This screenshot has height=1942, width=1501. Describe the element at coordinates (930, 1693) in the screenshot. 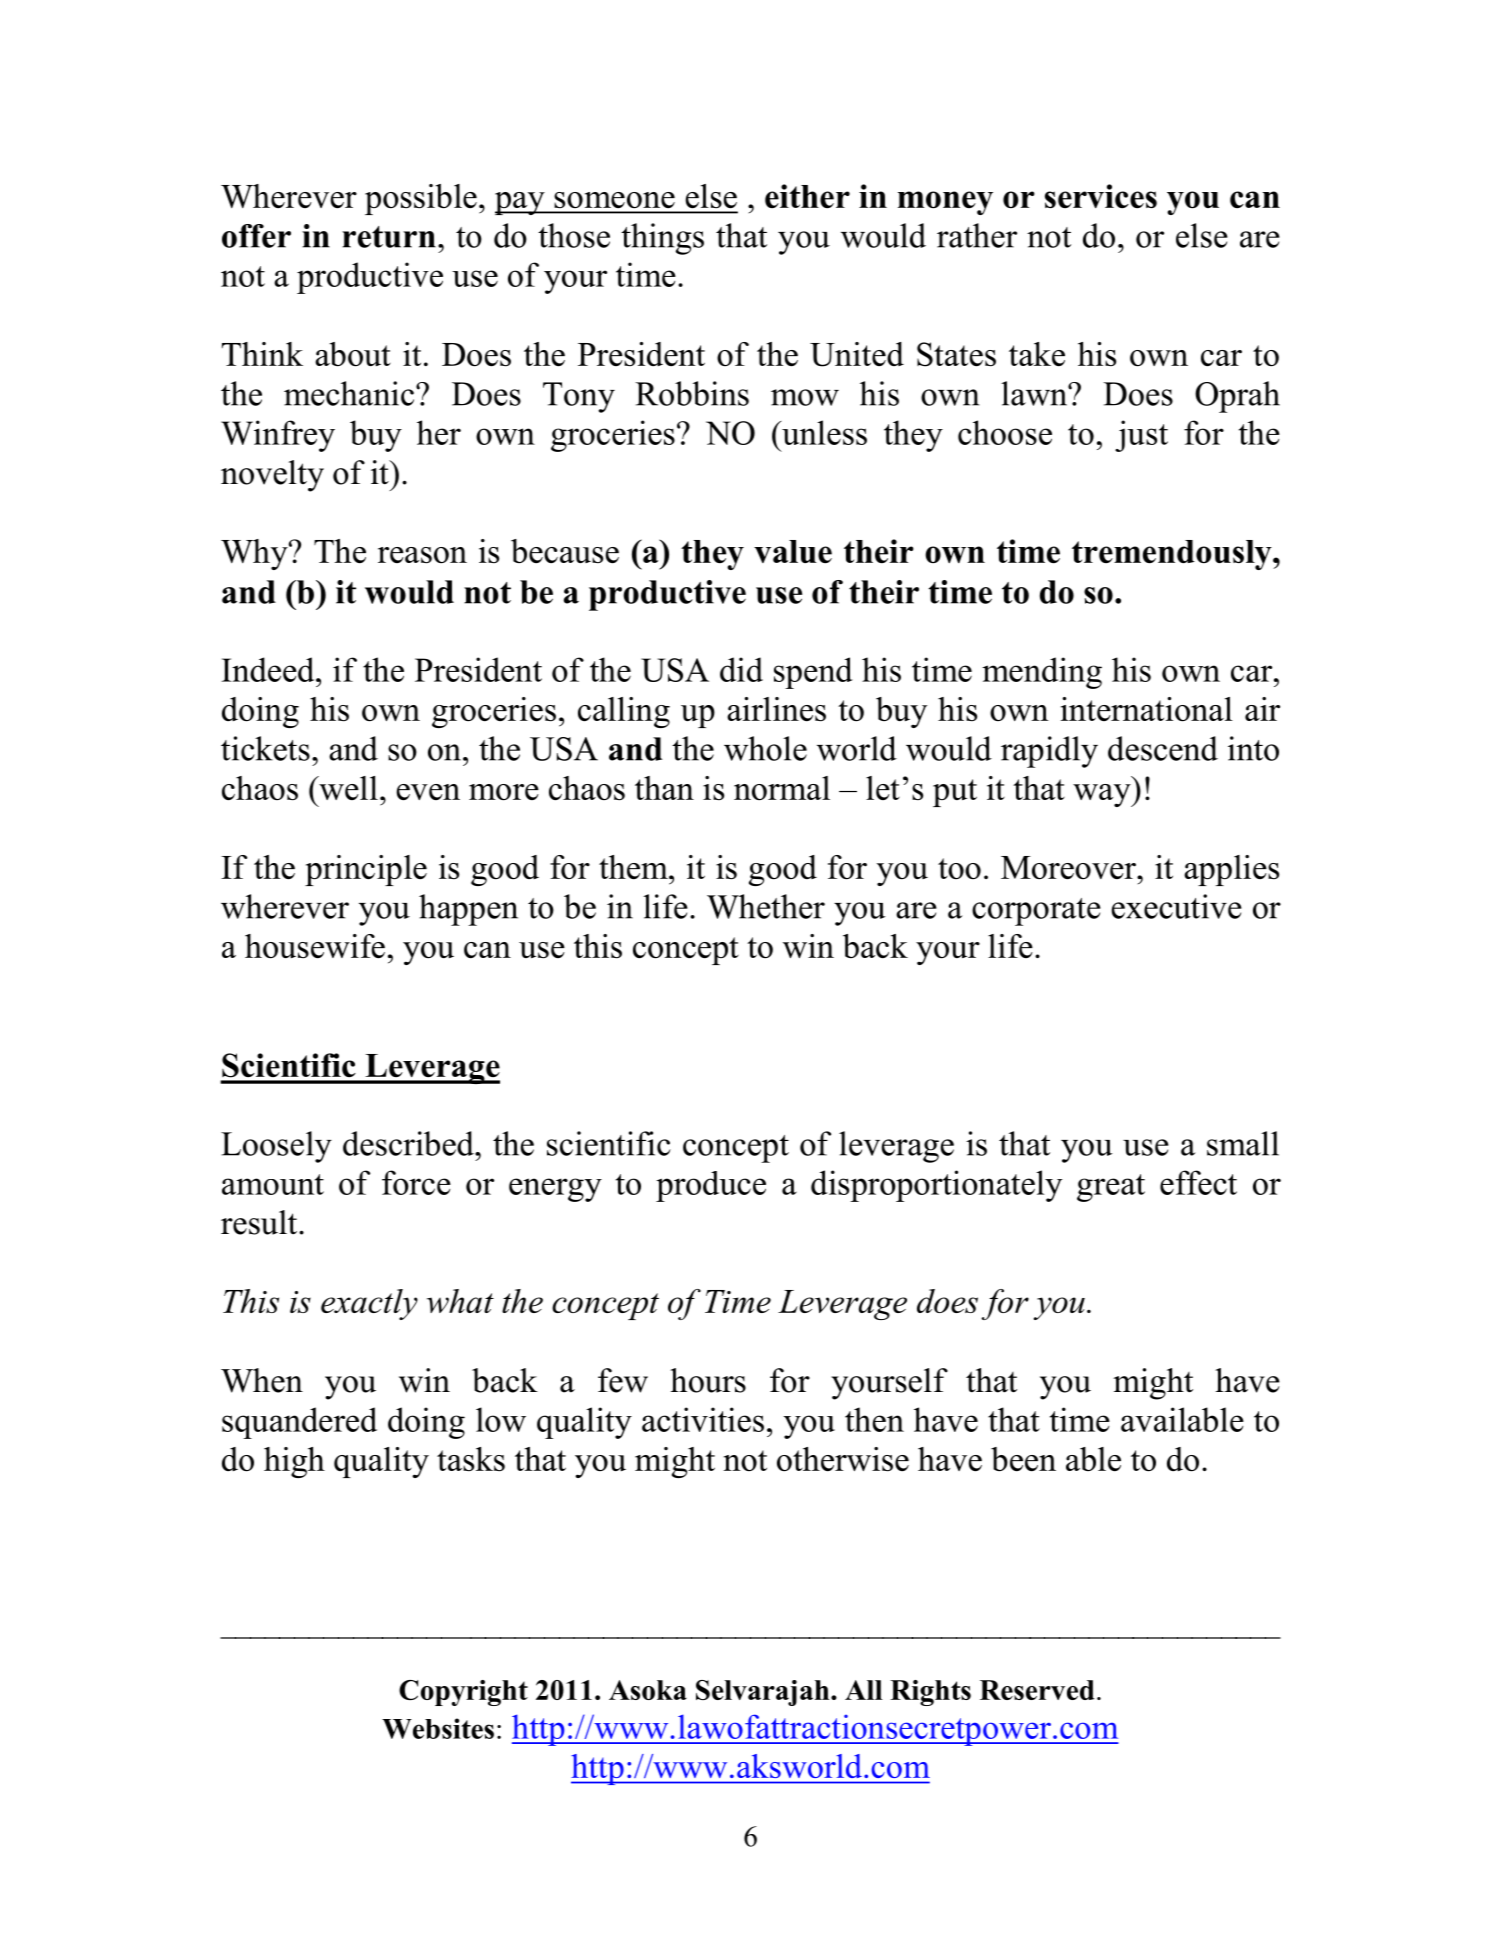

I see `Rights` at that location.
